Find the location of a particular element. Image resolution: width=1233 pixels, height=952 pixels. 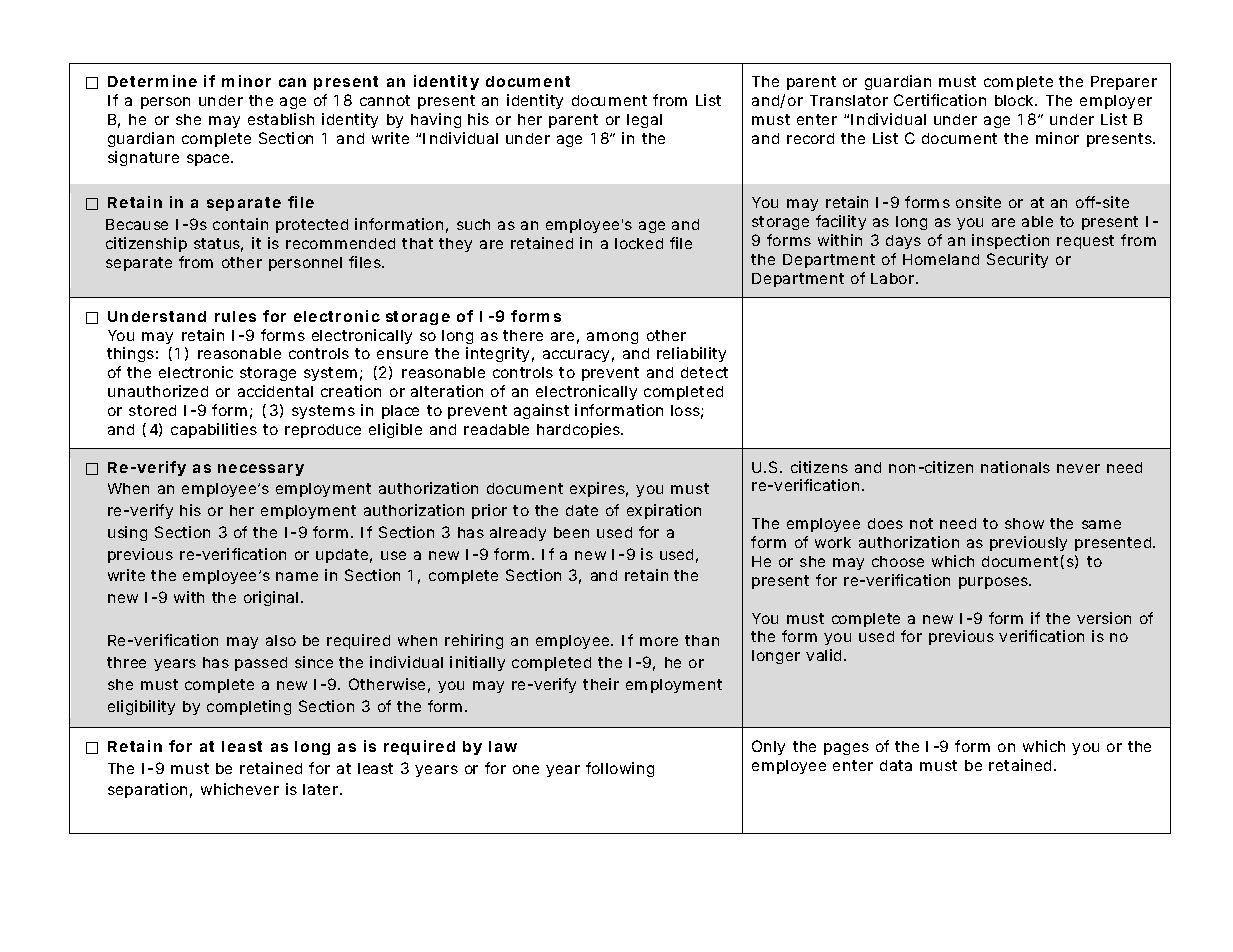

expires is located at coordinates (599, 489).
